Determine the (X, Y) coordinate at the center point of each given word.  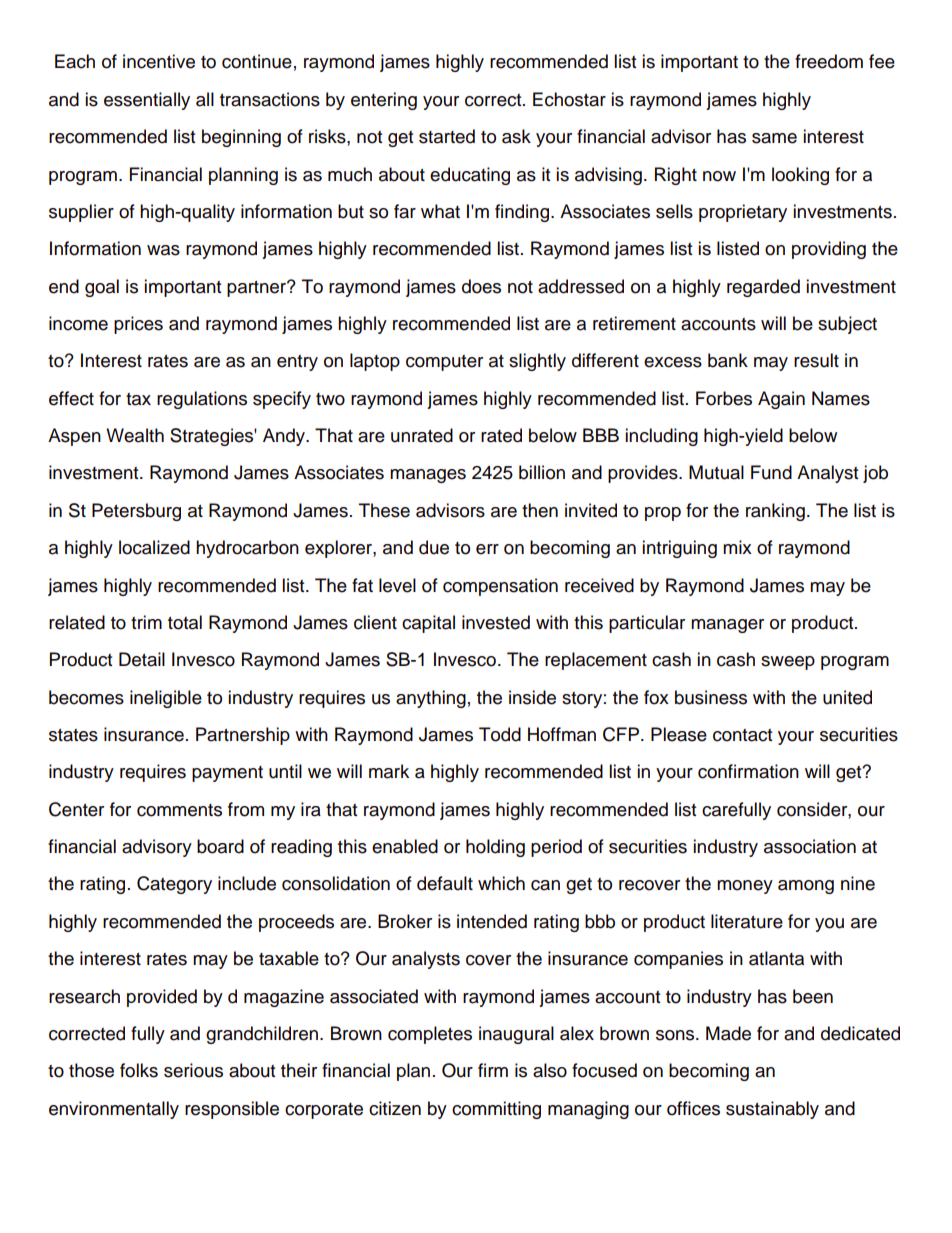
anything (431, 699)
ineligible (166, 699)
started (447, 136)
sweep (788, 663)
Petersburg (136, 512)
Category (174, 885)
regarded (763, 288)
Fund (771, 472)
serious (193, 1070)
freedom (829, 61)
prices (138, 325)
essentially (147, 101)
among (806, 887)
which (501, 883)
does (481, 286)
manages (428, 476)
